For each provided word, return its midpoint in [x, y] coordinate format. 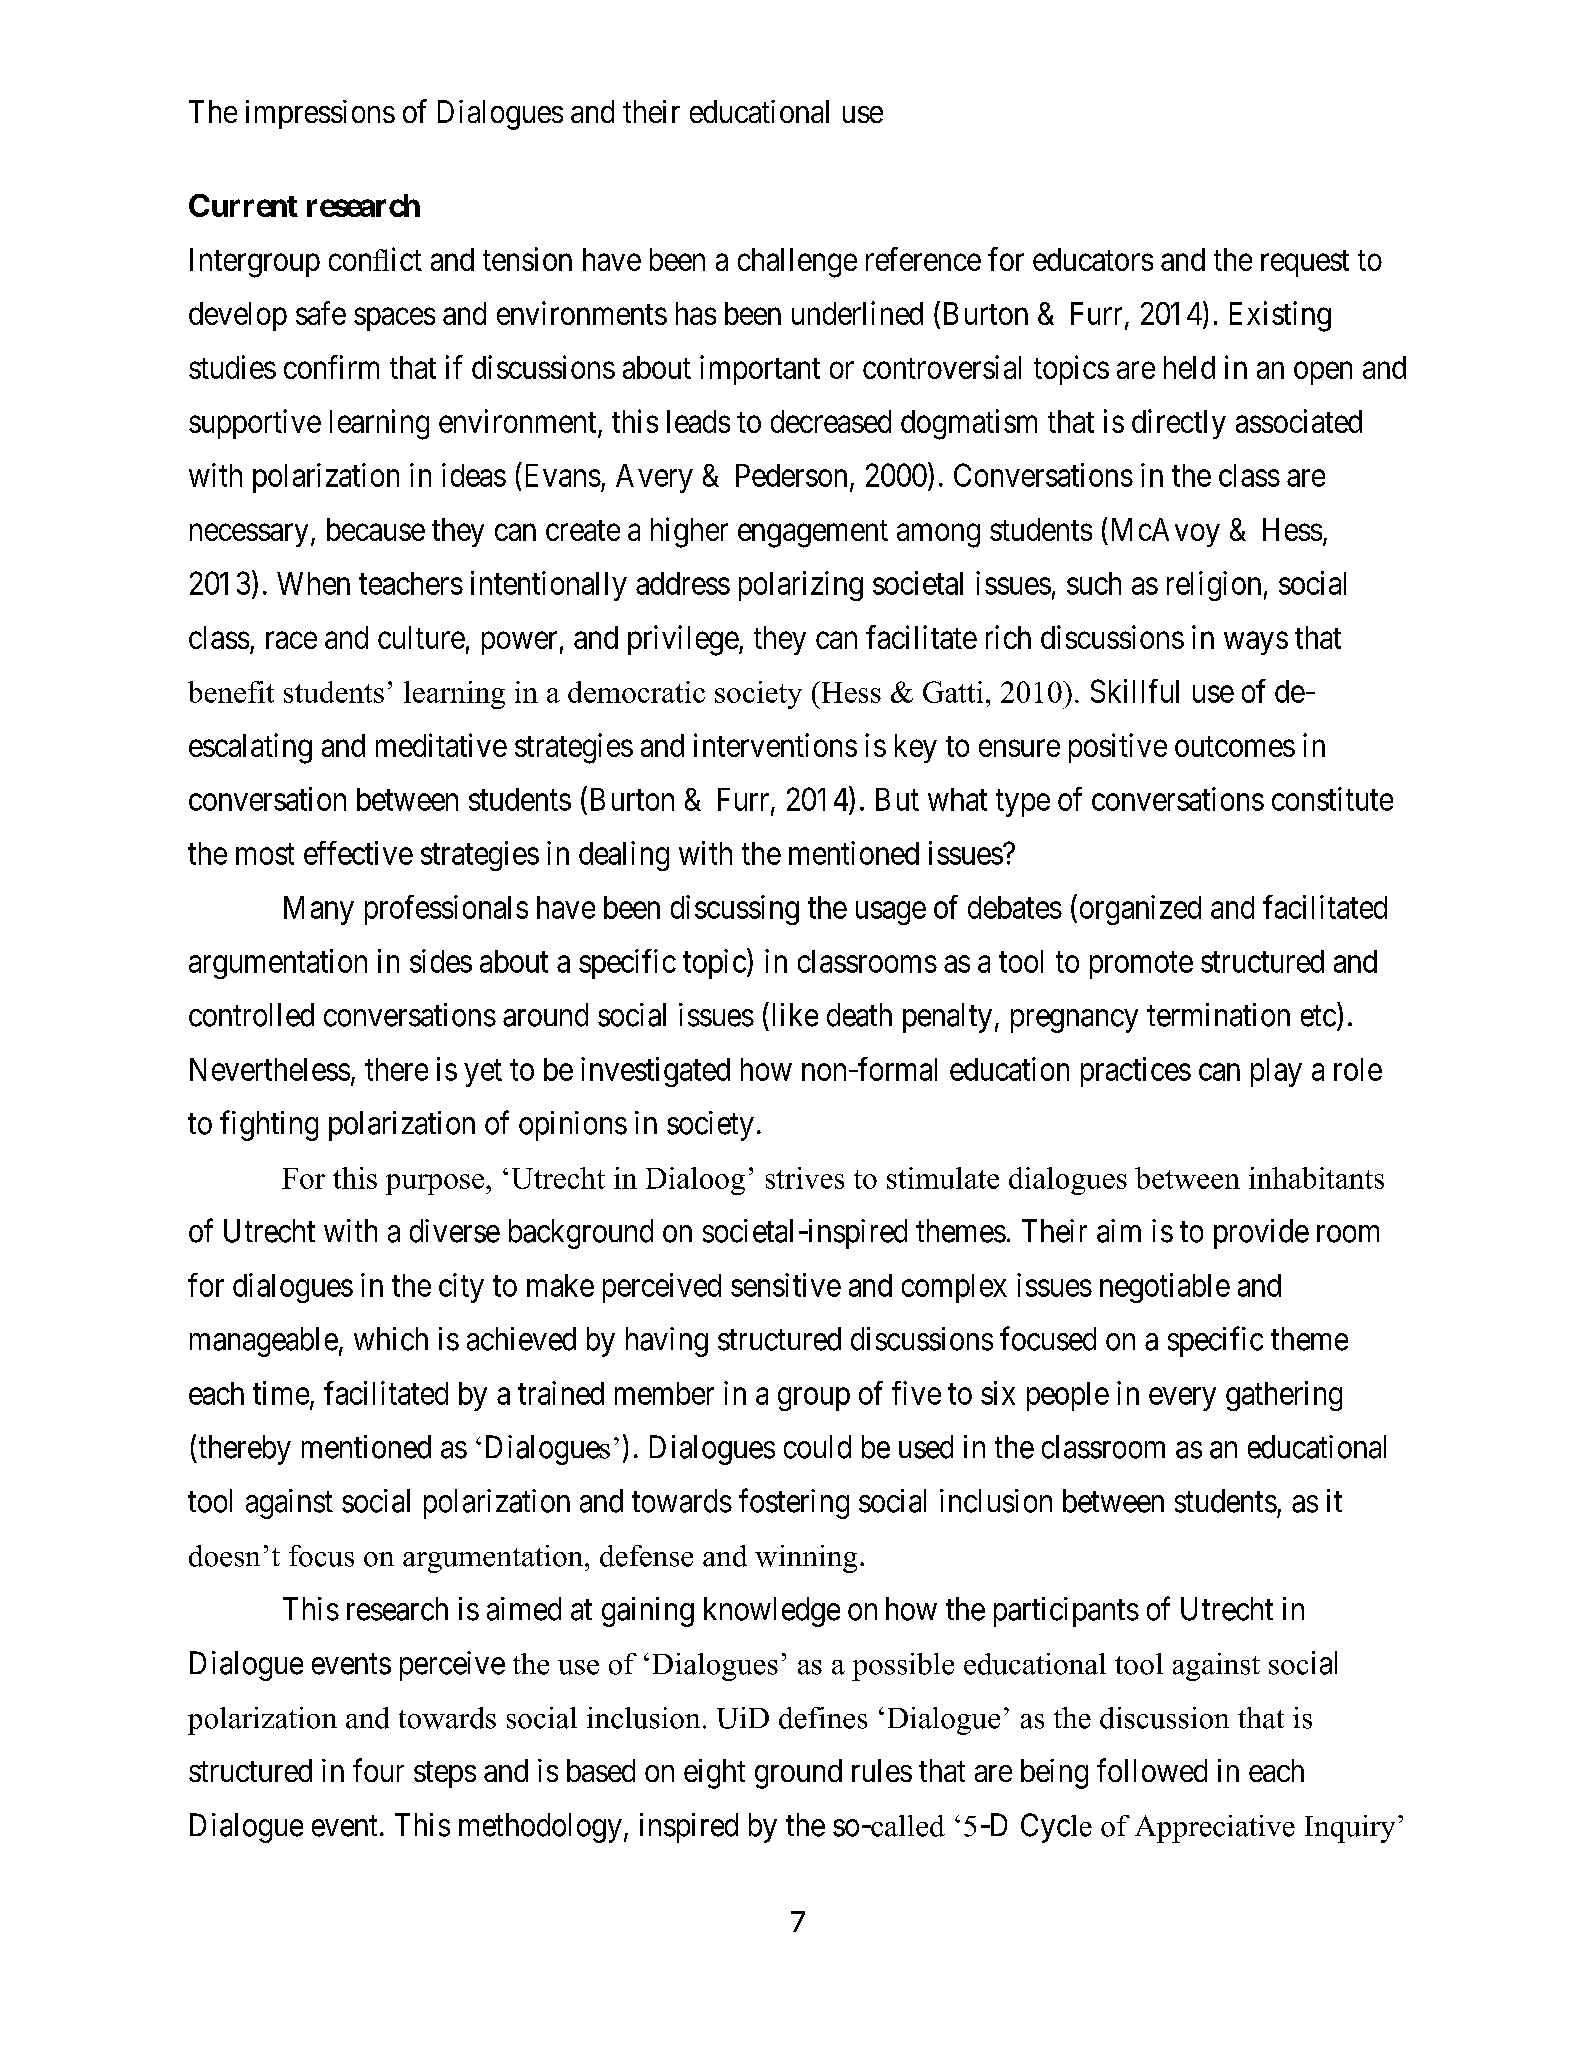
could [817, 1447]
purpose [436, 1184]
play [1276, 1072]
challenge [797, 263]
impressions [320, 114]
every [1182, 1399]
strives [805, 1178]
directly [1179, 424]
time [281, 1393]
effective [358, 853]
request [1305, 263]
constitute [1332, 799]
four [378, 1770]
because [376, 529]
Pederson [791, 475]
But [897, 799]
